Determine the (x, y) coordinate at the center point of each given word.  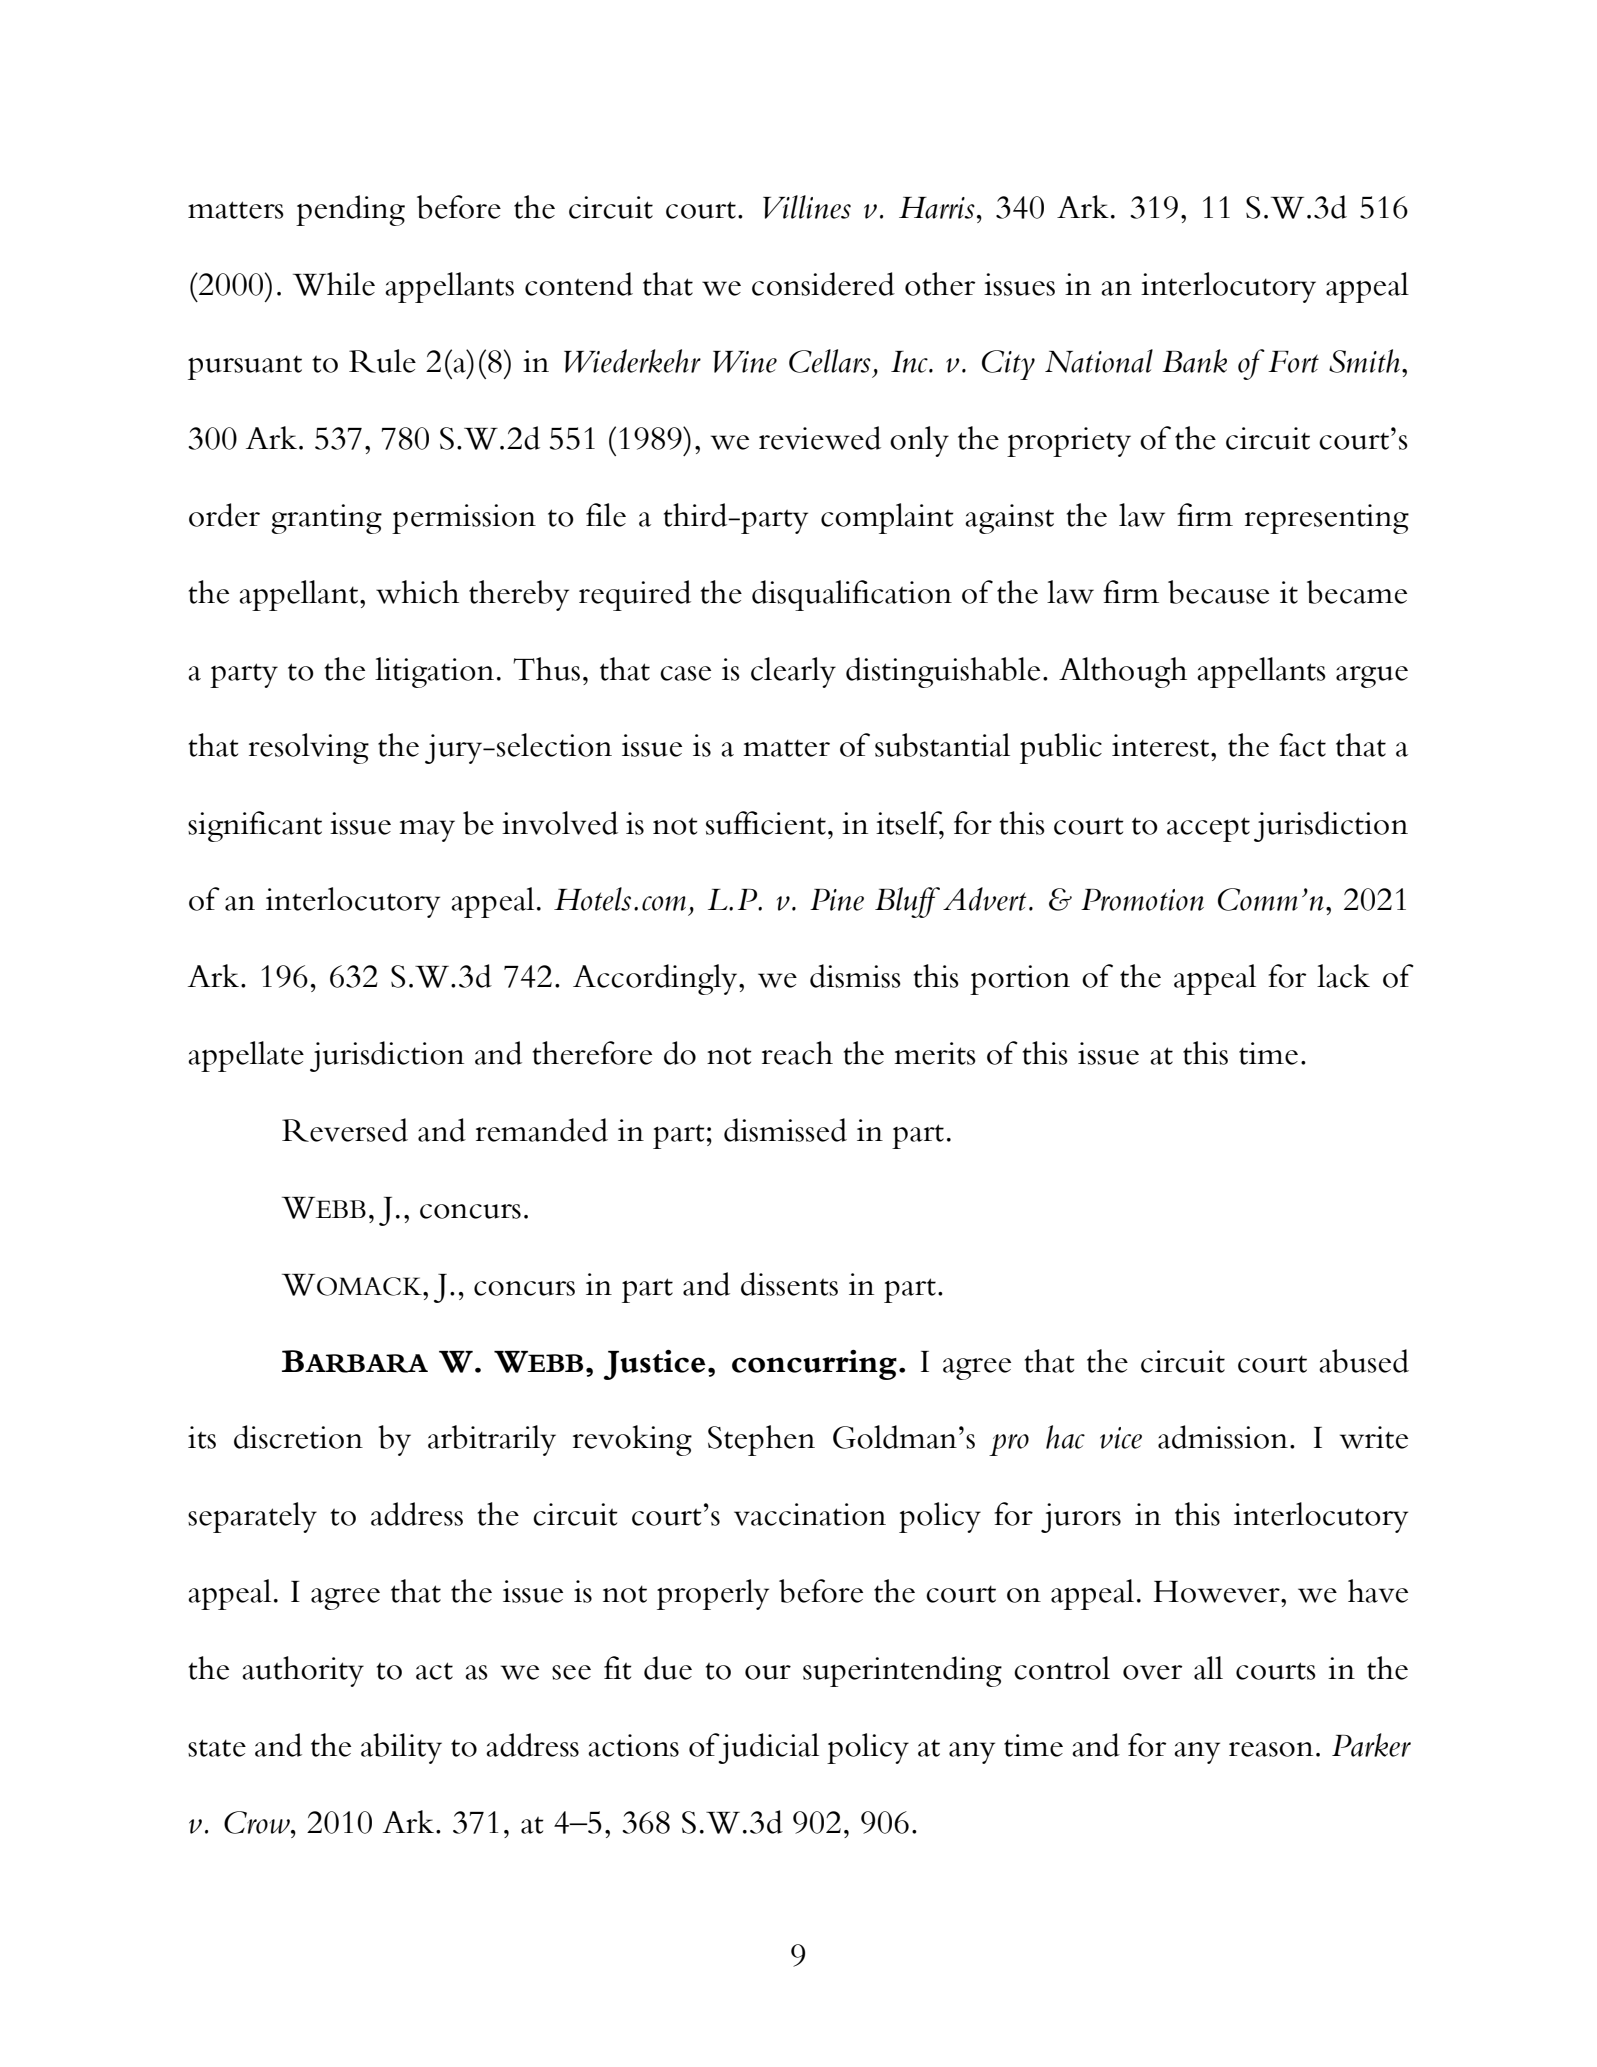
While (334, 284)
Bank (1194, 361)
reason (1271, 1749)
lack (1343, 976)
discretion (298, 1437)
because (1218, 592)
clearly (793, 672)
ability (401, 1748)
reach (797, 1053)
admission (1223, 1437)
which (417, 592)
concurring (814, 1365)
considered (823, 284)
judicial (768, 1748)
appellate (246, 1056)
